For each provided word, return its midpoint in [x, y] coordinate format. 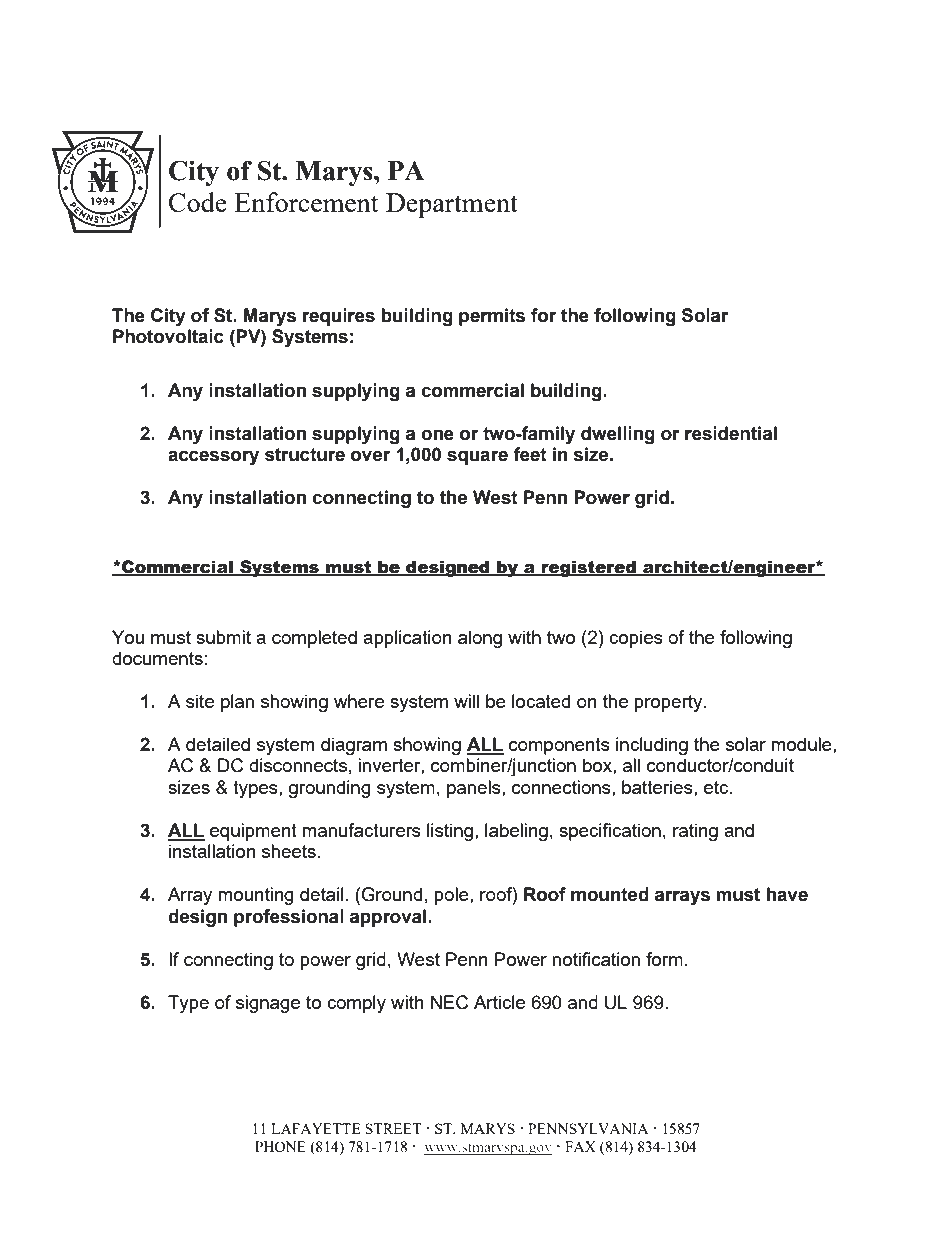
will [466, 701]
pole [452, 896]
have [787, 894]
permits [492, 317]
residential [731, 433]
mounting [256, 896]
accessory [213, 457]
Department [452, 205]
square [477, 457]
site [200, 701]
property [669, 703]
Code [198, 202]
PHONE [280, 1146]
